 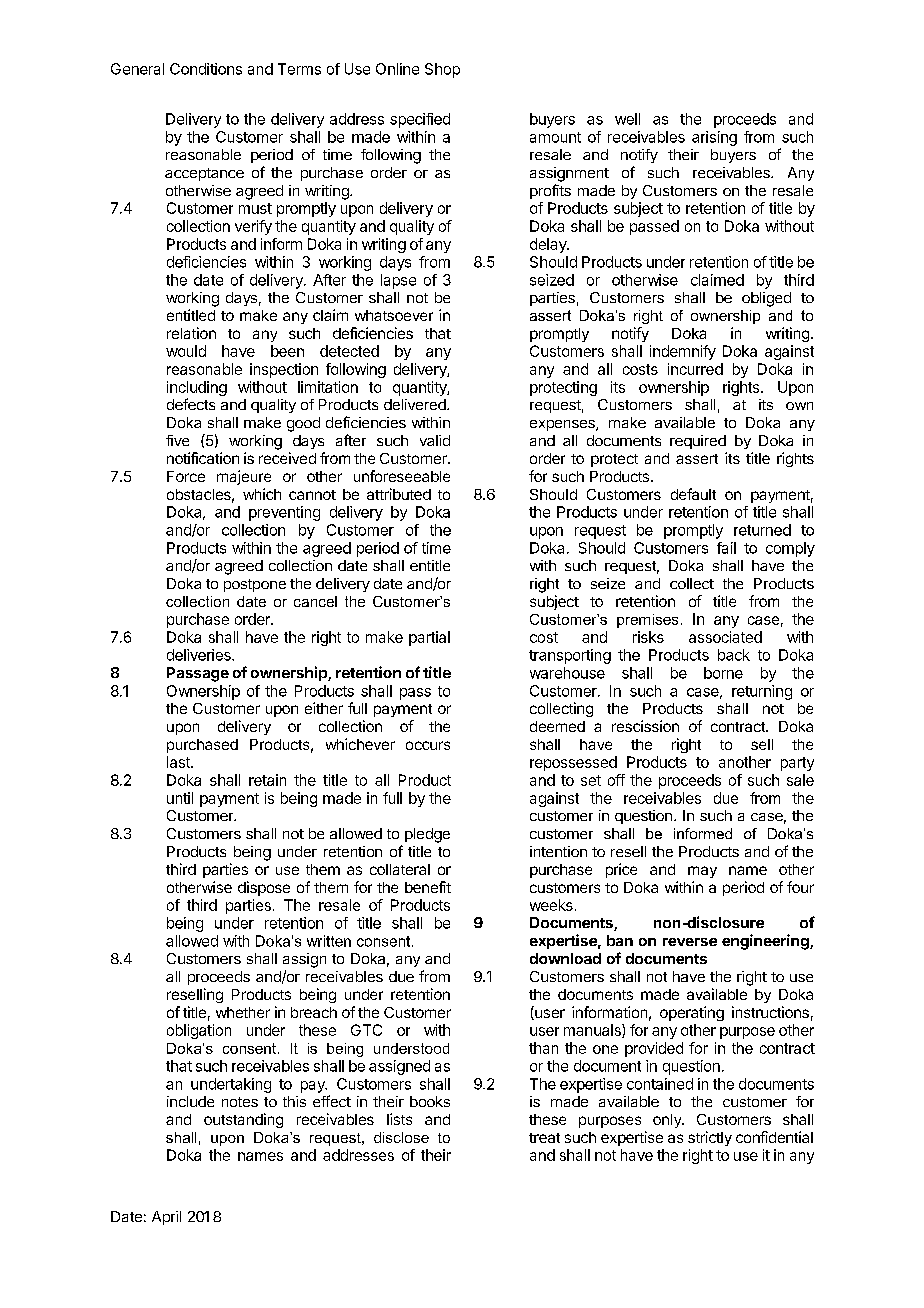 What do you see at coordinates (200, 655) in the image?
I see `deliveries` at bounding box center [200, 655].
